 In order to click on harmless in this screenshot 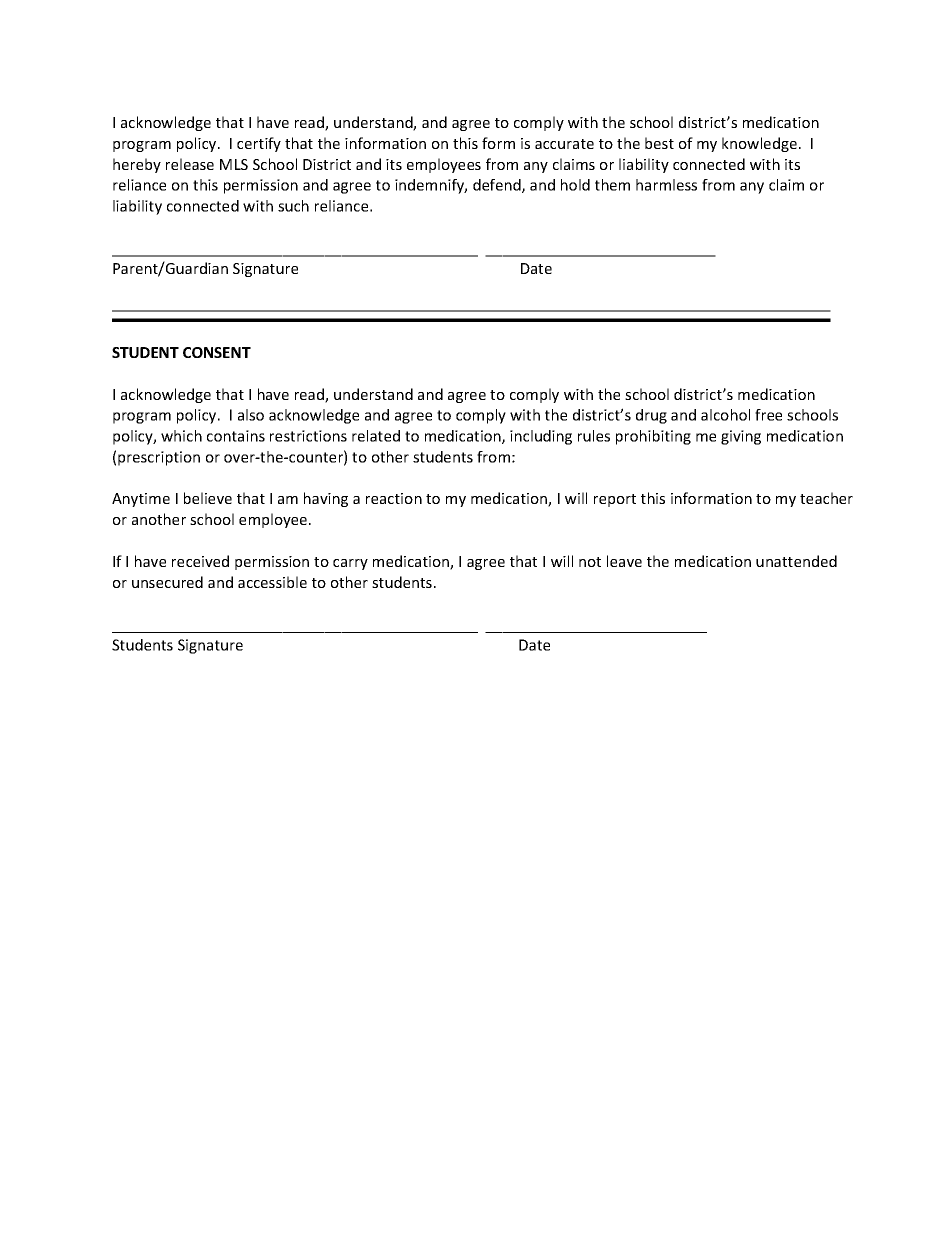, I will do `click(666, 185)`.
